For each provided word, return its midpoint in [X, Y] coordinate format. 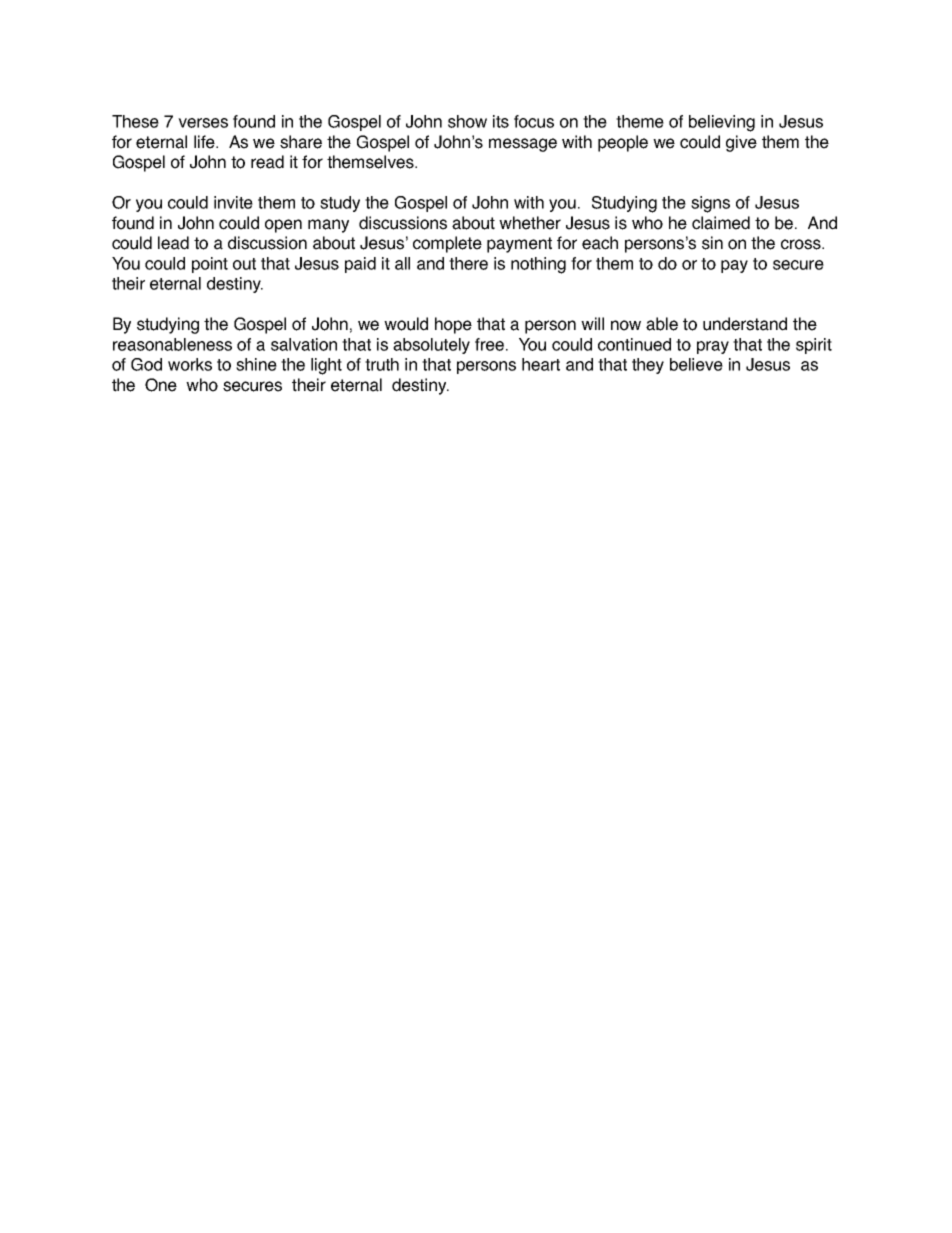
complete [447, 244]
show [467, 121]
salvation [304, 344]
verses [203, 123]
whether [530, 223]
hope [453, 325]
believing [722, 123]
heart [541, 364]
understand [745, 324]
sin [712, 243]
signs [710, 204]
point [210, 265]
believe [696, 364]
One [161, 385]
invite [233, 202]
